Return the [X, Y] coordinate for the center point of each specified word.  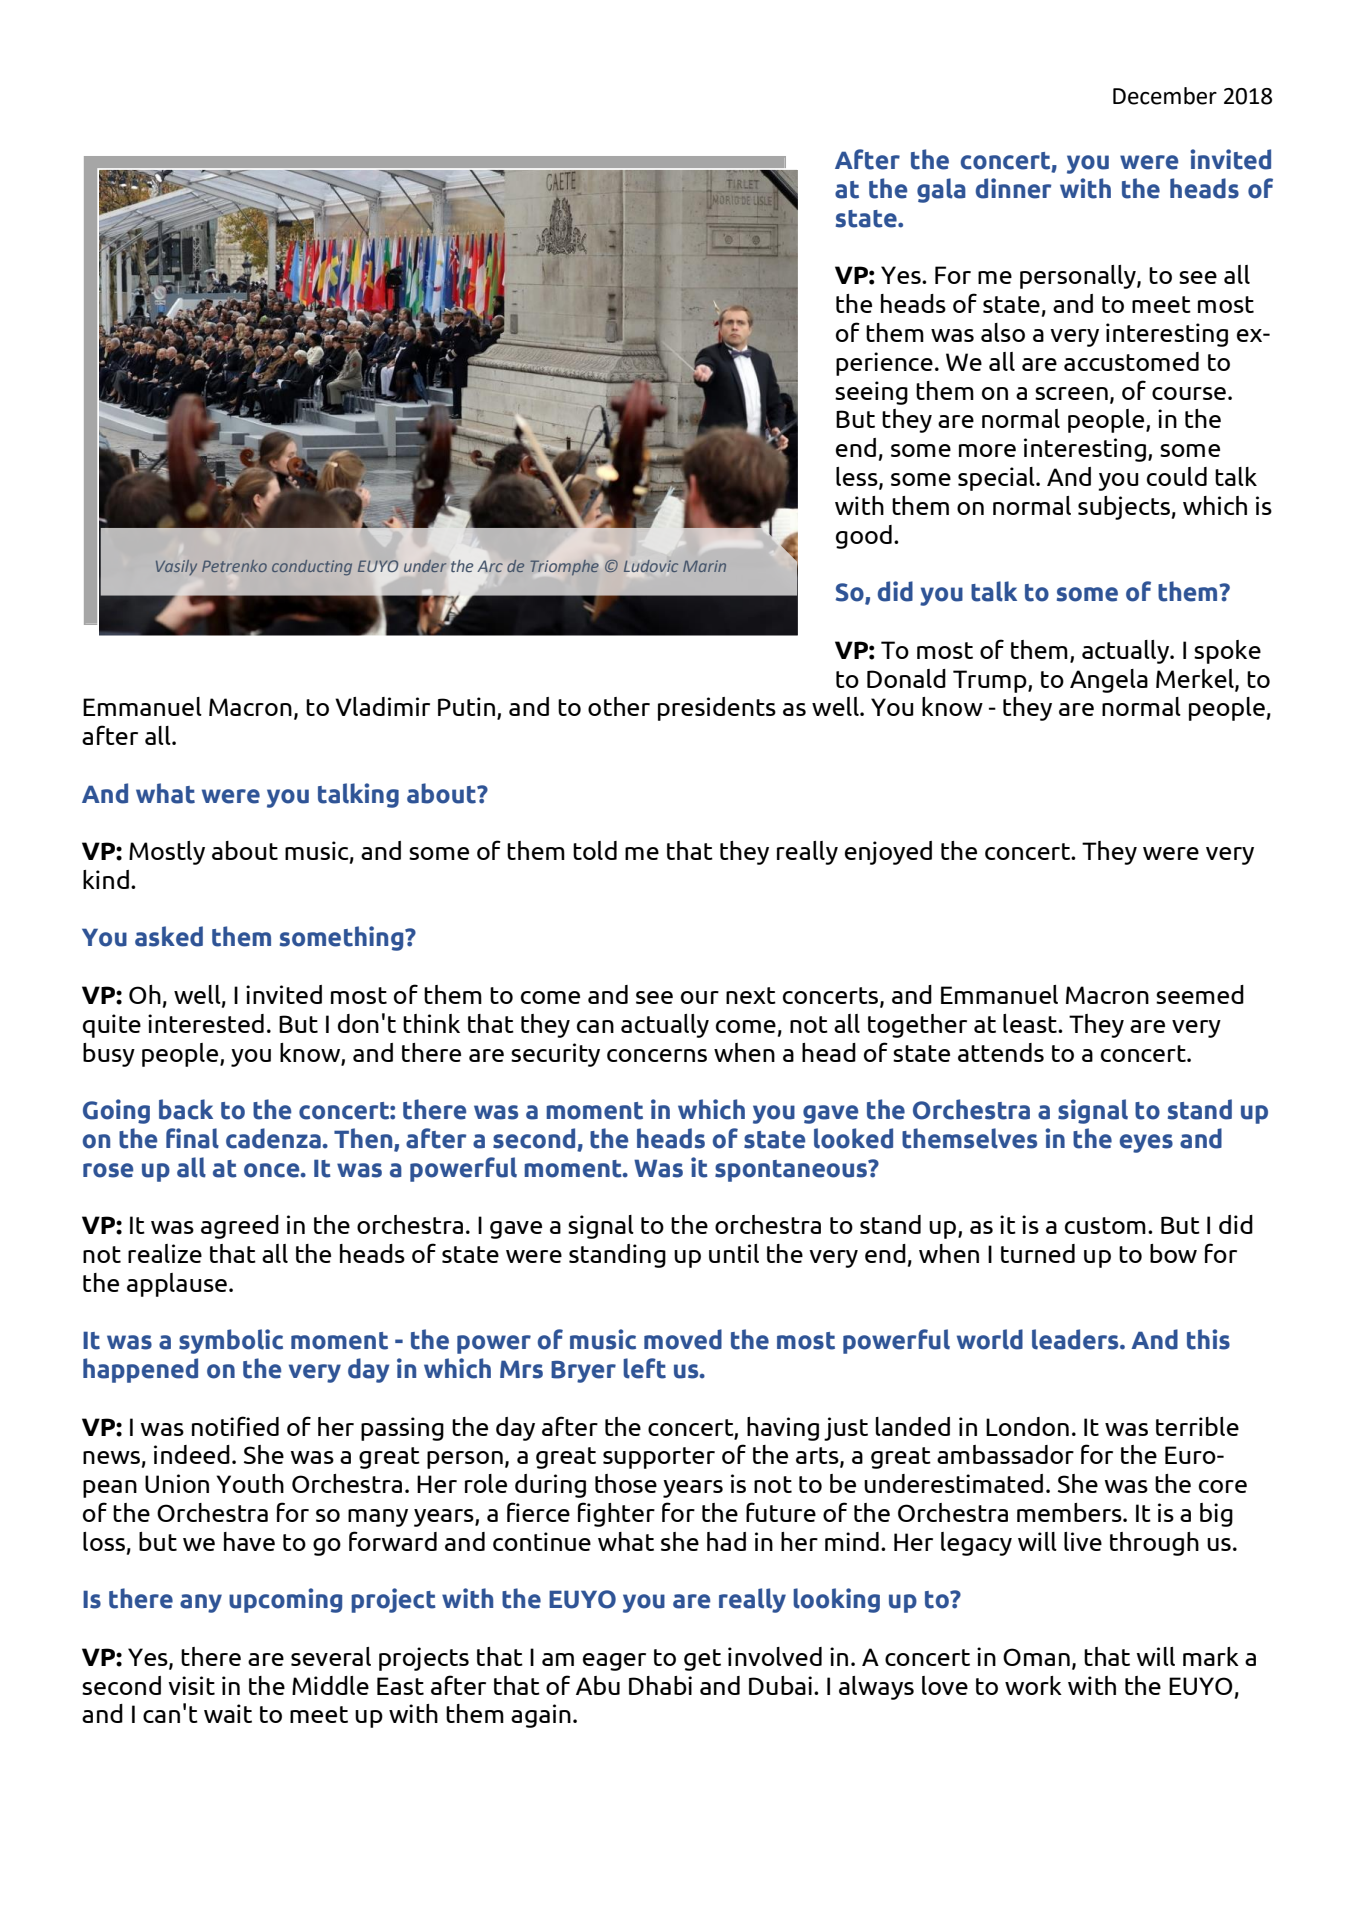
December [1165, 96]
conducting [312, 567]
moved [683, 1339]
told [595, 850]
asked [169, 936]
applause [177, 1285]
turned [1038, 1253]
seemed [1200, 994]
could [1177, 476]
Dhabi [660, 1685]
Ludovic [651, 566]
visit [191, 1685]
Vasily [176, 567]
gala [941, 190]
